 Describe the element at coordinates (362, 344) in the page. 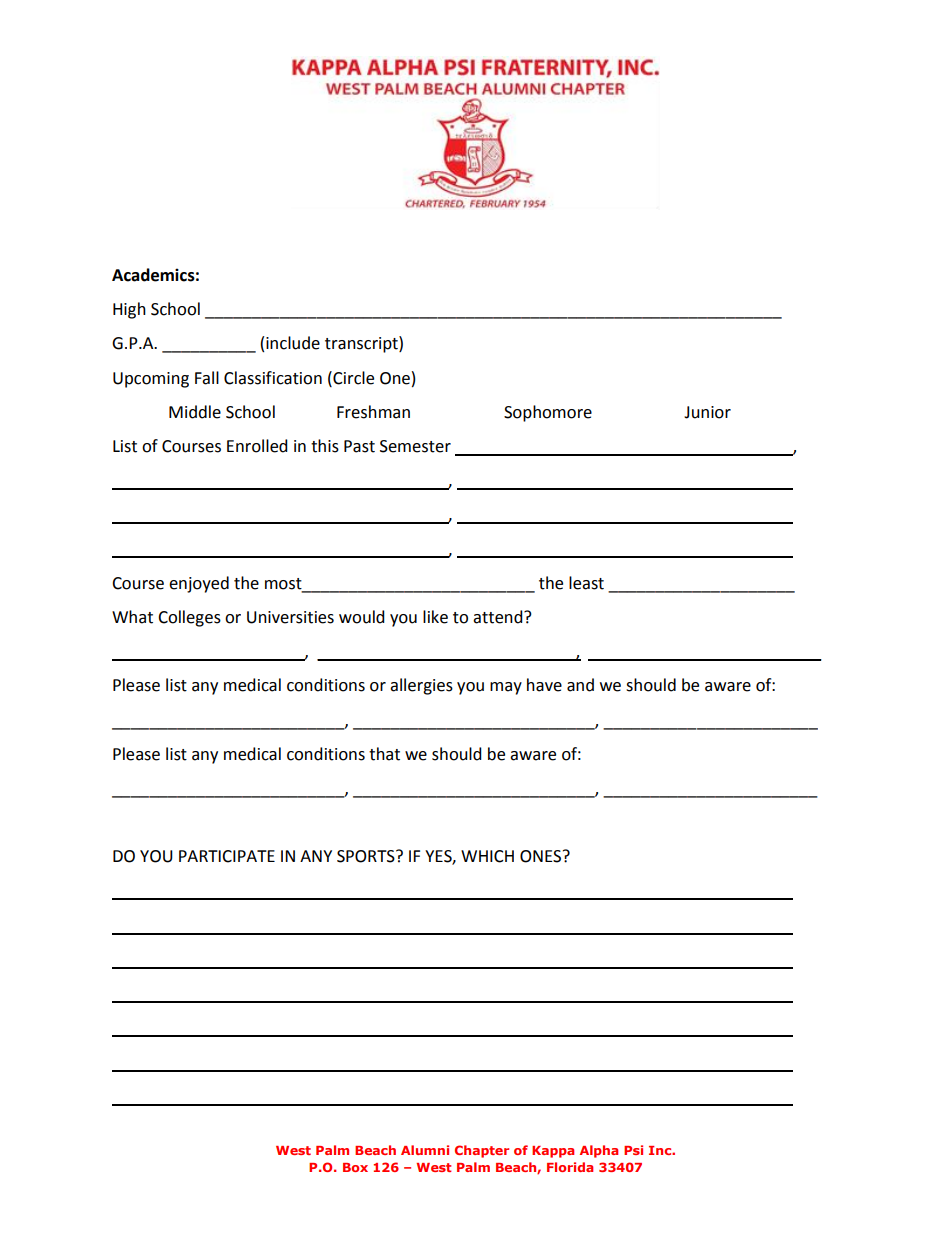

I see `transcript` at that location.
